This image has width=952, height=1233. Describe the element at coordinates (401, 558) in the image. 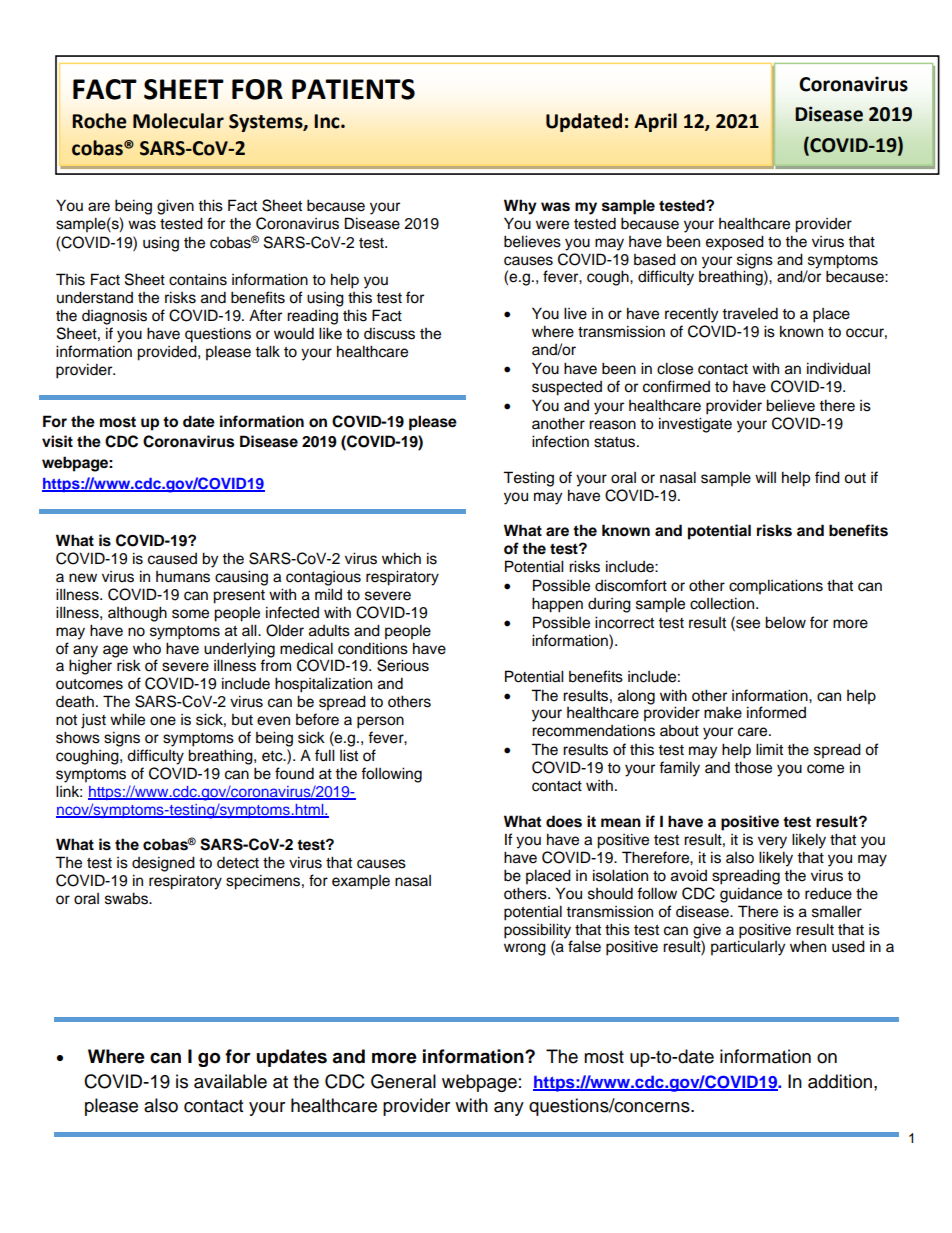

I see `which` at that location.
